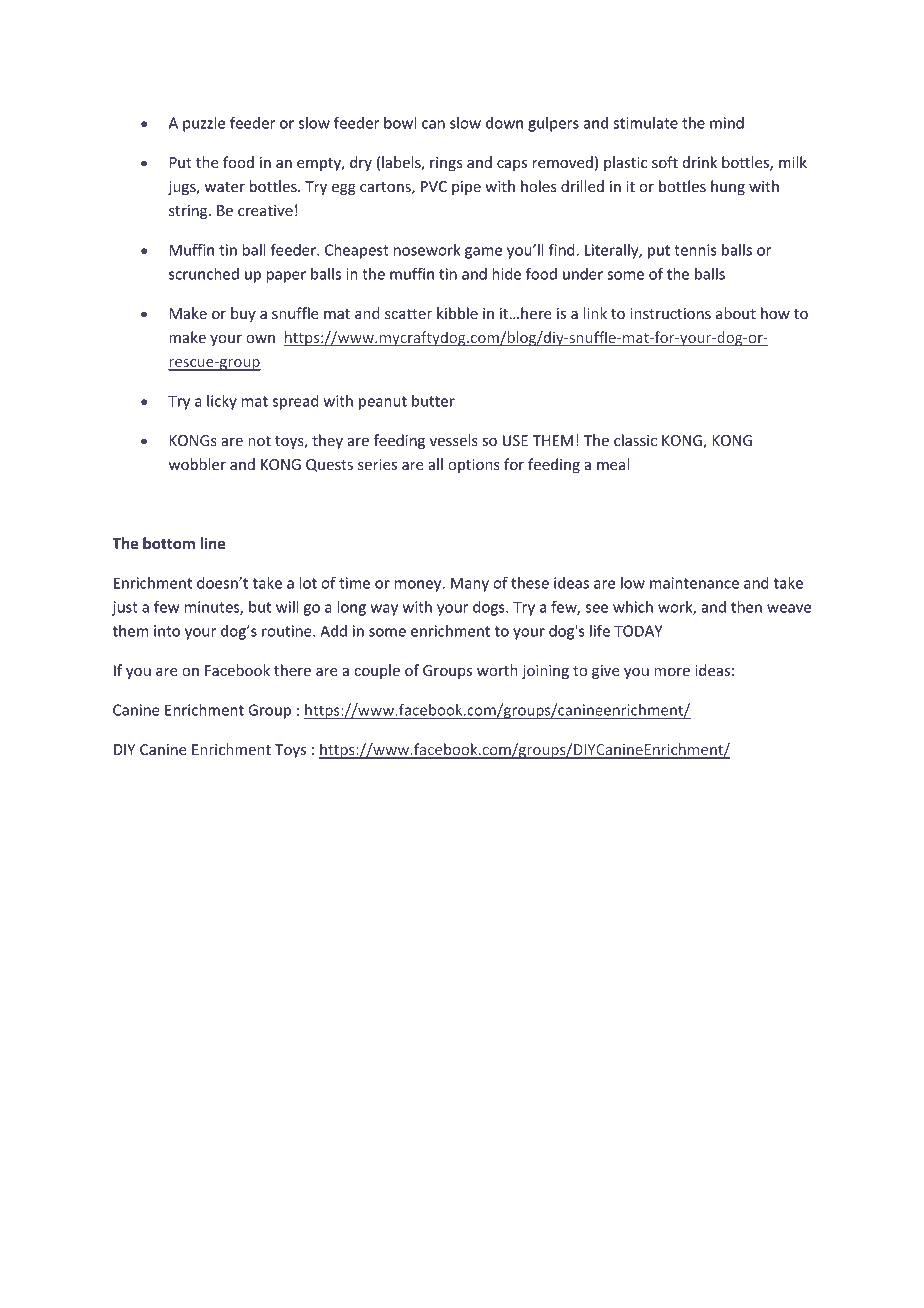 The width and height of the document is (924, 1308). Describe the element at coordinates (695, 250) in the document. I see `tennis` at that location.
